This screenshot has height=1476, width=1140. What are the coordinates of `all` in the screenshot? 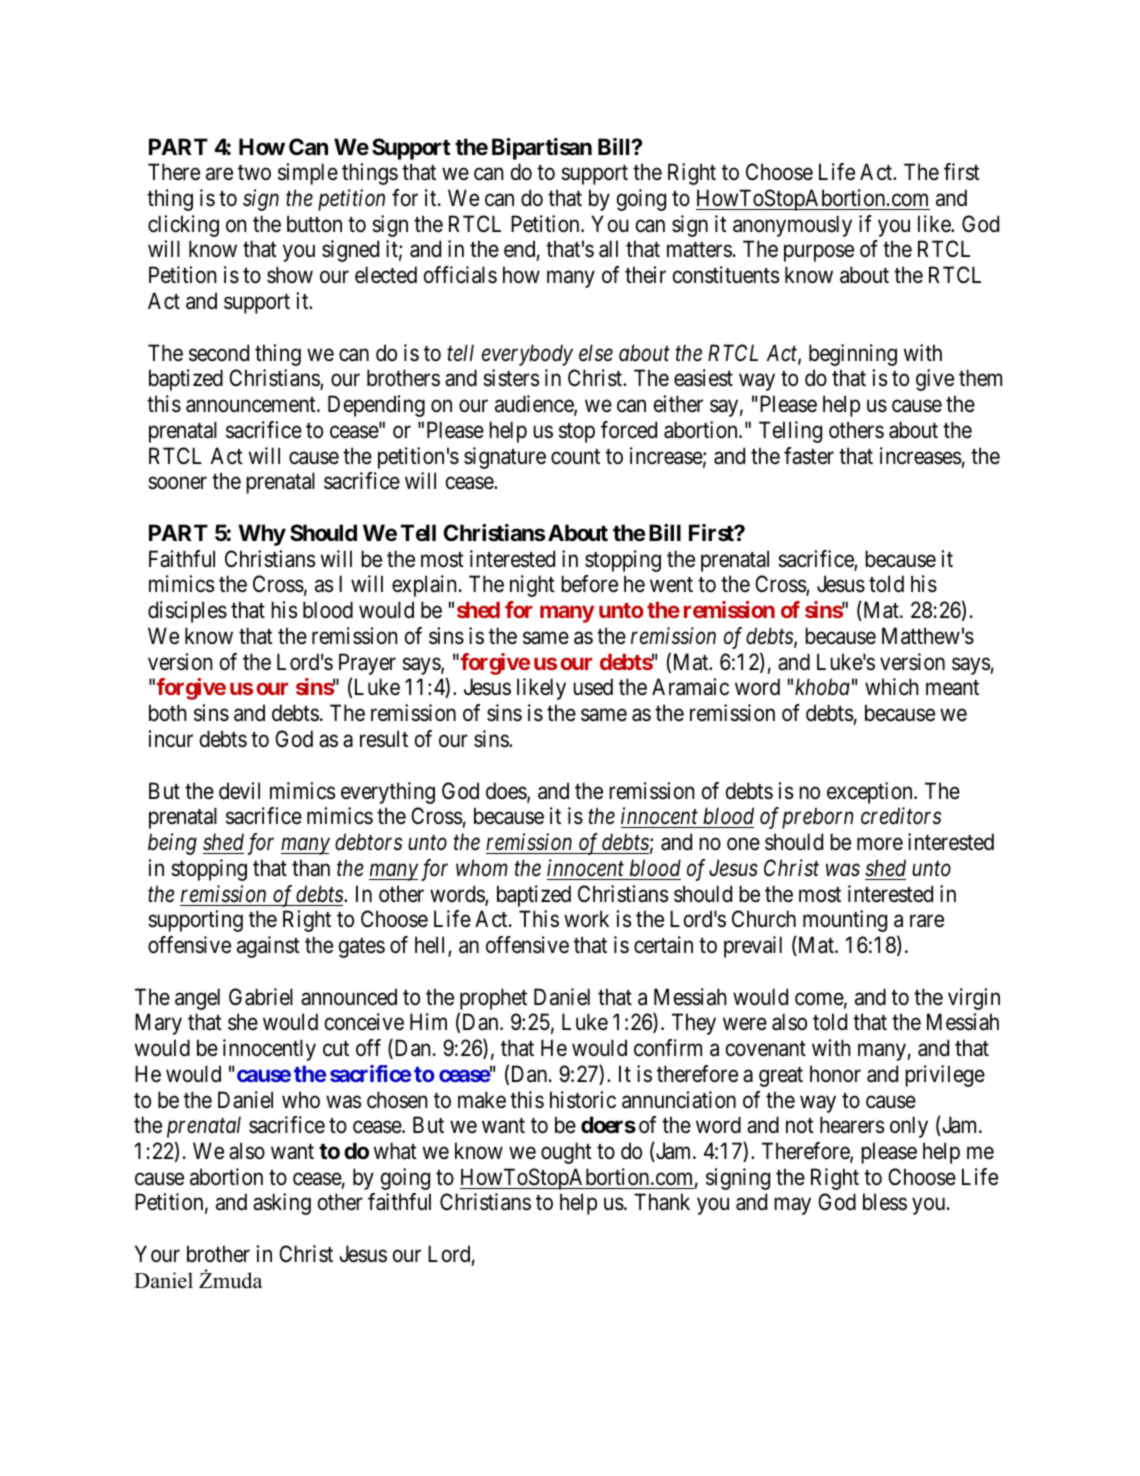 It's located at (608, 249).
